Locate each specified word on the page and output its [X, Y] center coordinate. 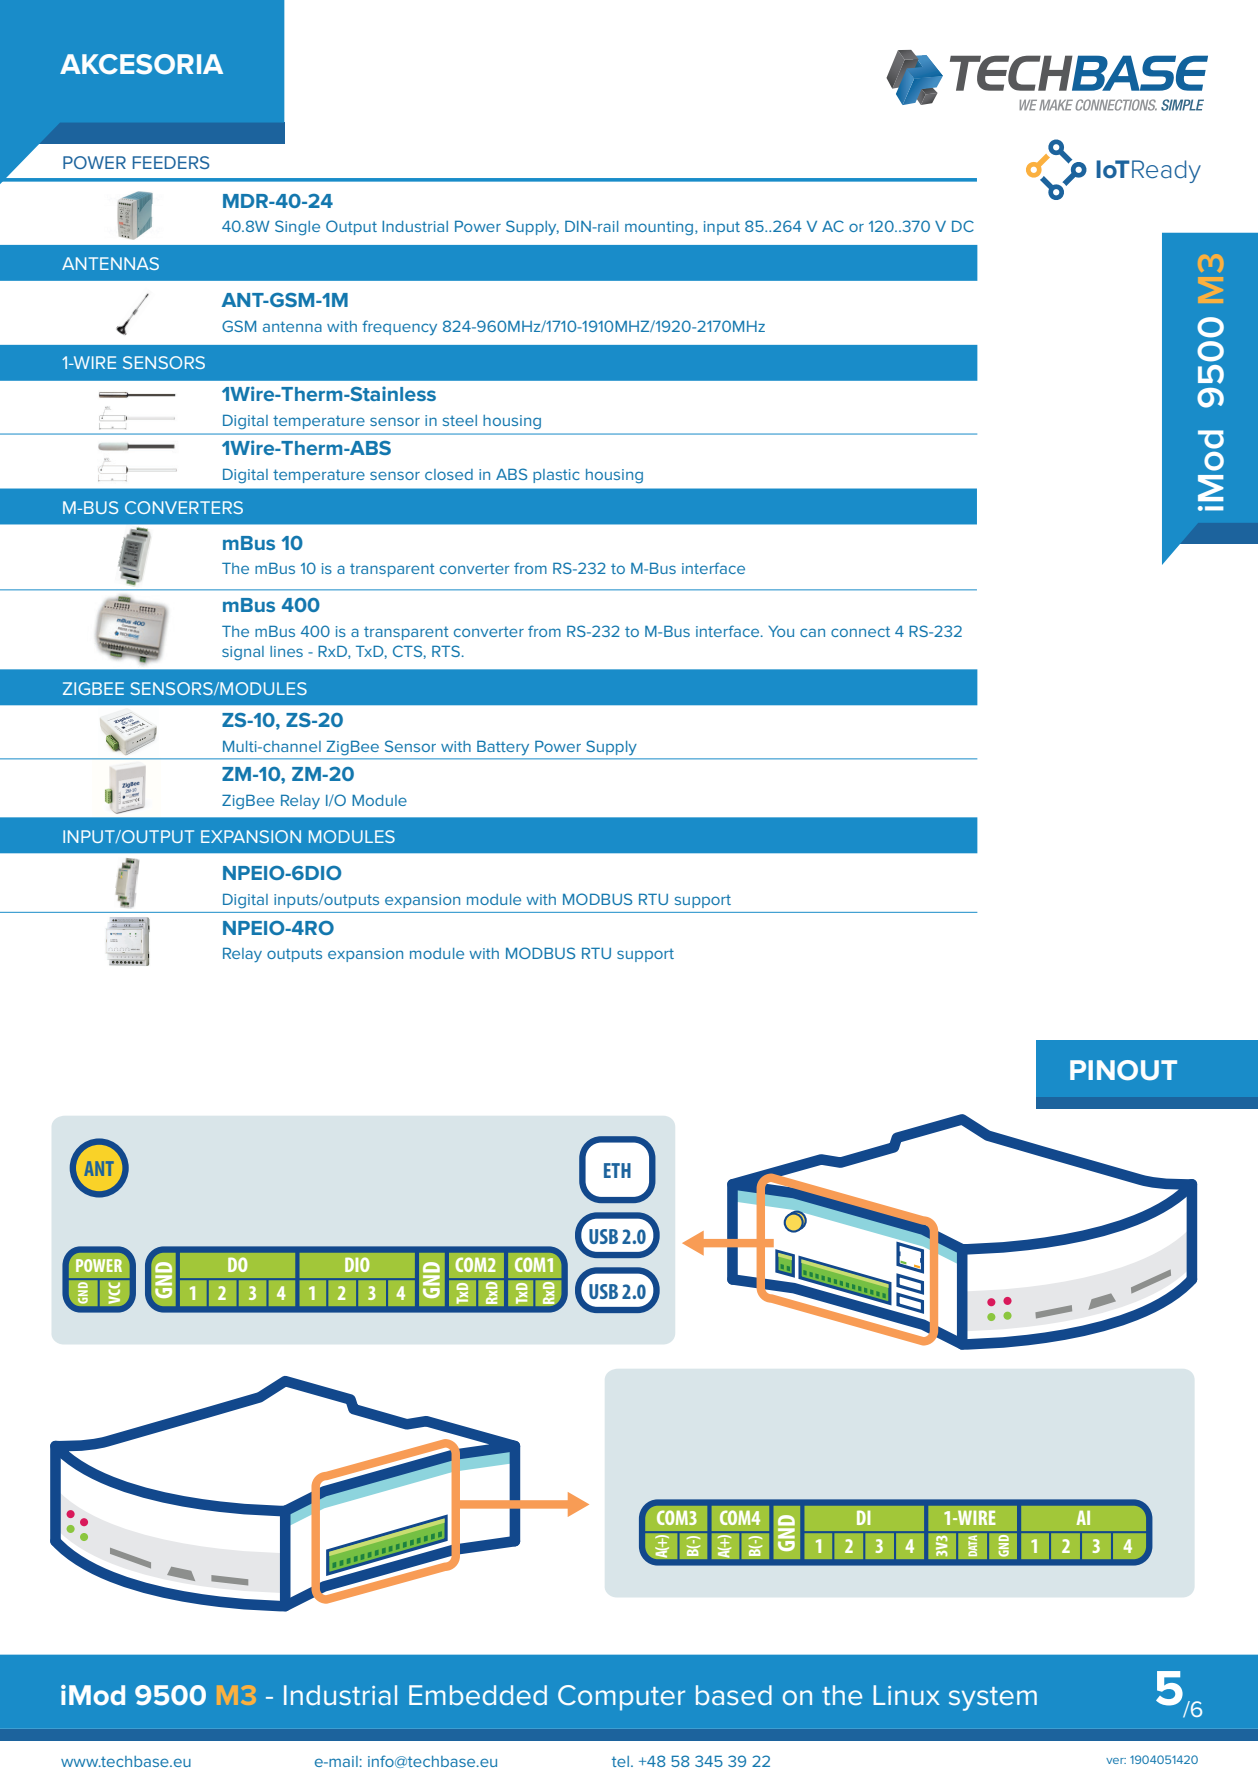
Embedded [478, 1695]
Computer [621, 1698]
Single [297, 227]
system [993, 1699]
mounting [660, 228]
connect [860, 631]
